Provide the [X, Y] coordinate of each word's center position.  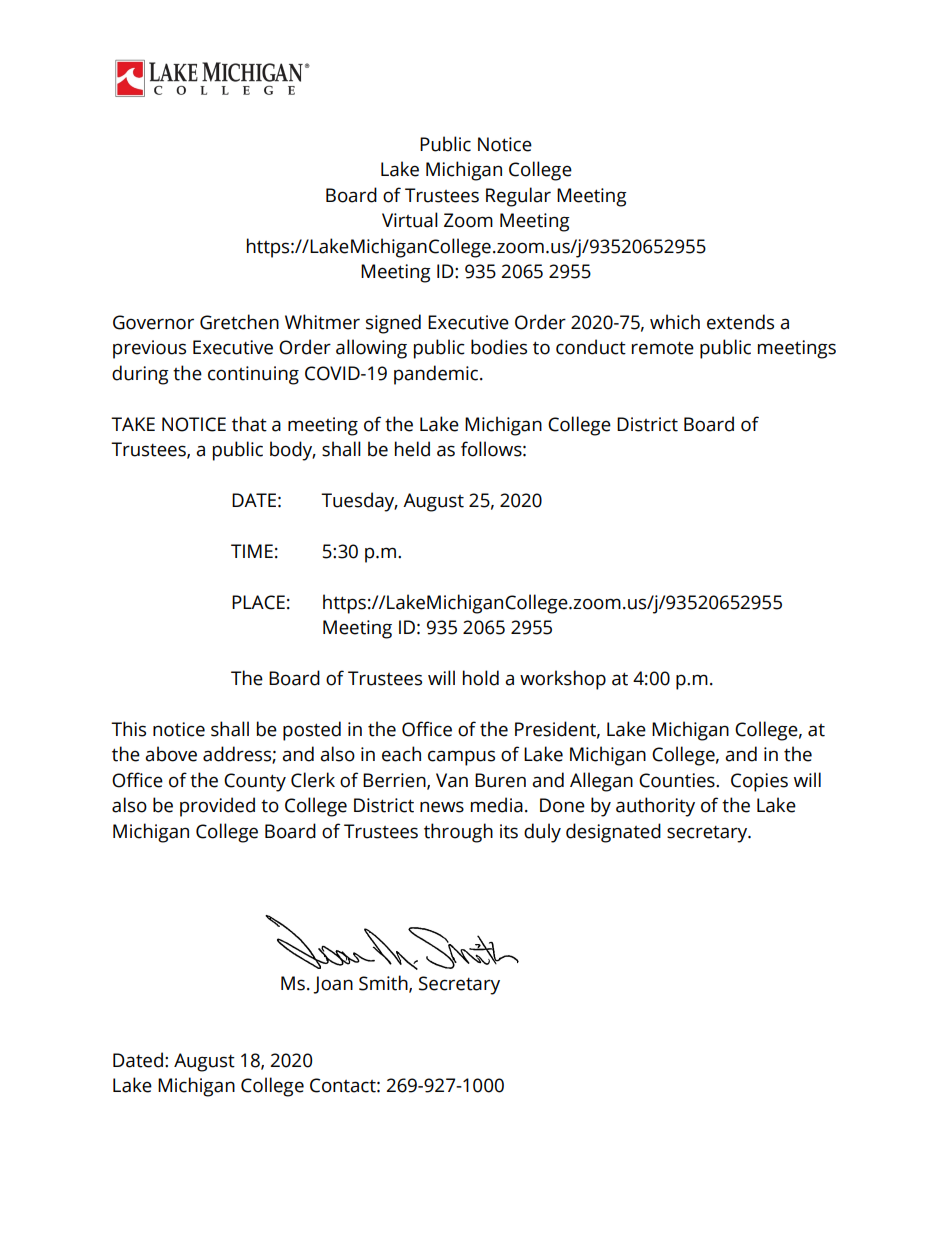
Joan [333, 985]
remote [663, 348]
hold [481, 678]
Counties [678, 780]
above [171, 754]
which [675, 322]
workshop [563, 680]
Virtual [410, 220]
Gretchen [239, 322]
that [249, 424]
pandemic [437, 375]
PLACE [258, 602]
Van [452, 780]
